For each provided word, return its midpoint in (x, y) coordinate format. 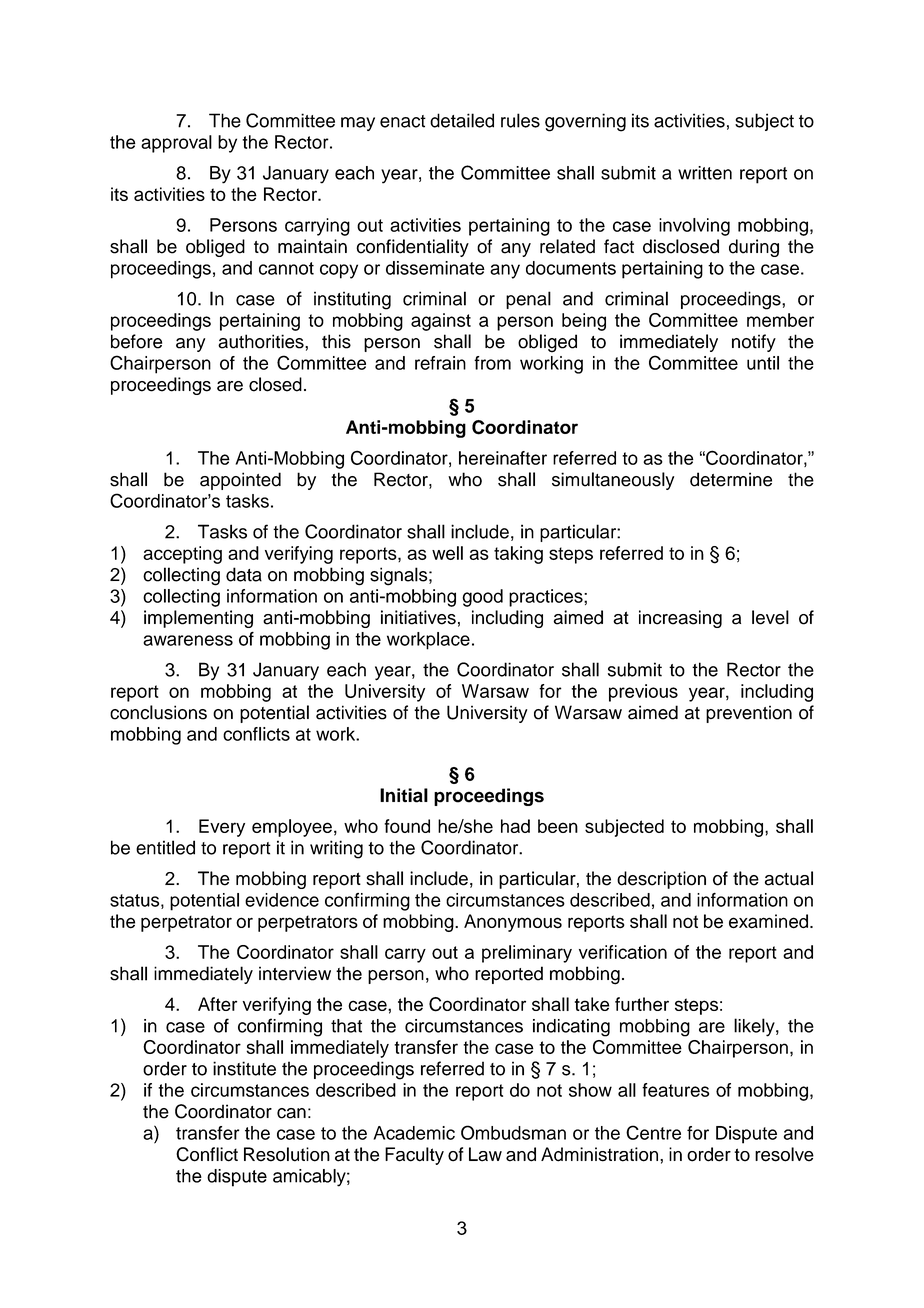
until (763, 363)
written (705, 173)
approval (176, 144)
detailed (462, 120)
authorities (262, 341)
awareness (188, 640)
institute (244, 1068)
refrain (440, 363)
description (661, 880)
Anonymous (513, 923)
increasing (680, 619)
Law (485, 1154)
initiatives (418, 617)
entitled (165, 847)
